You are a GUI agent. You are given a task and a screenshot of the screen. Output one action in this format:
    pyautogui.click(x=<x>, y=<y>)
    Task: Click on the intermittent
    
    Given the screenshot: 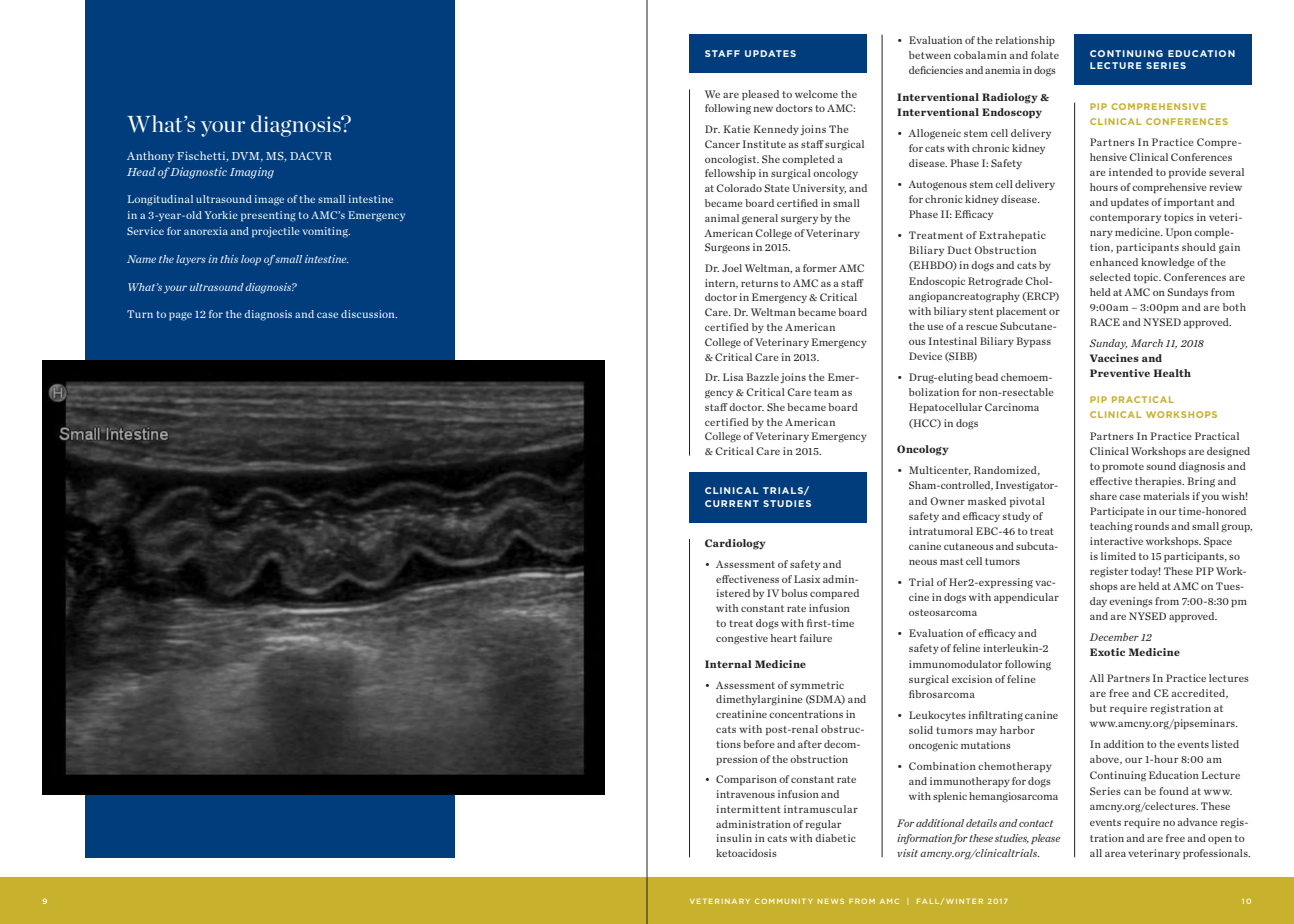 What is the action you would take?
    pyautogui.click(x=748, y=809)
